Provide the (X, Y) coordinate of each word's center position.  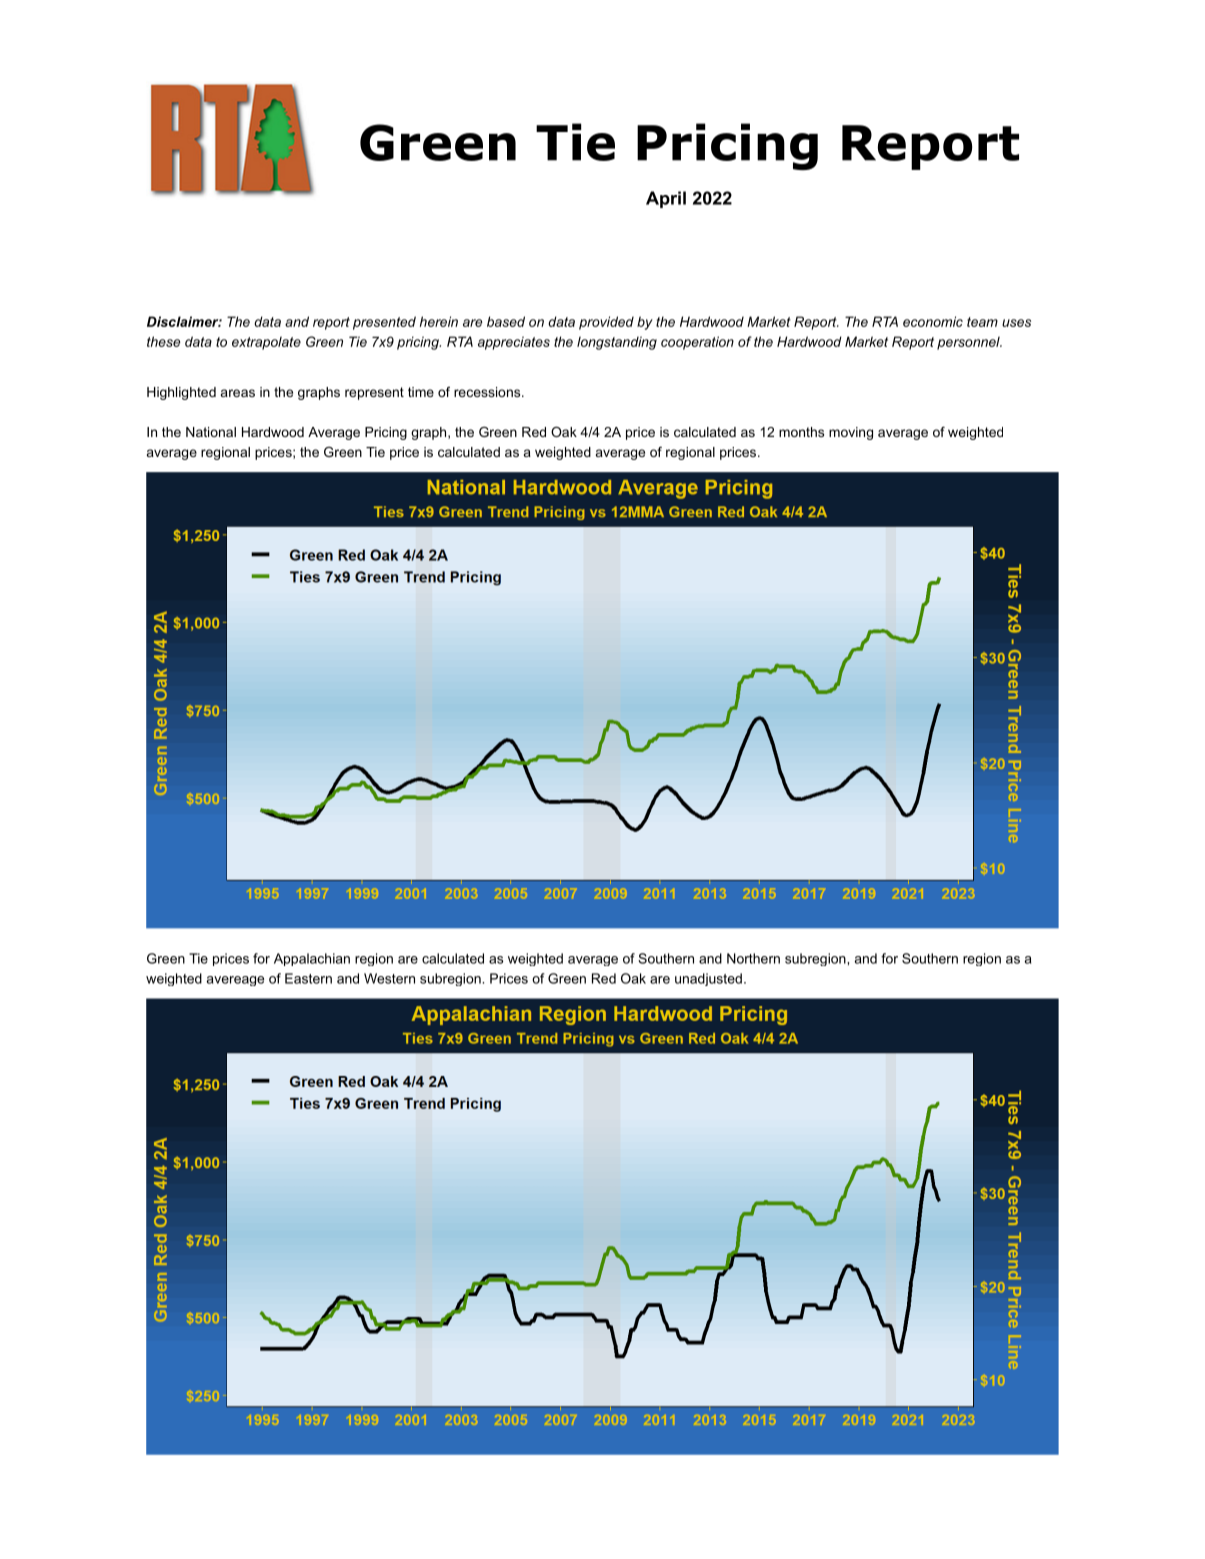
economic (933, 321)
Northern (753, 958)
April (666, 199)
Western (389, 978)
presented (384, 323)
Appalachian (312, 959)
